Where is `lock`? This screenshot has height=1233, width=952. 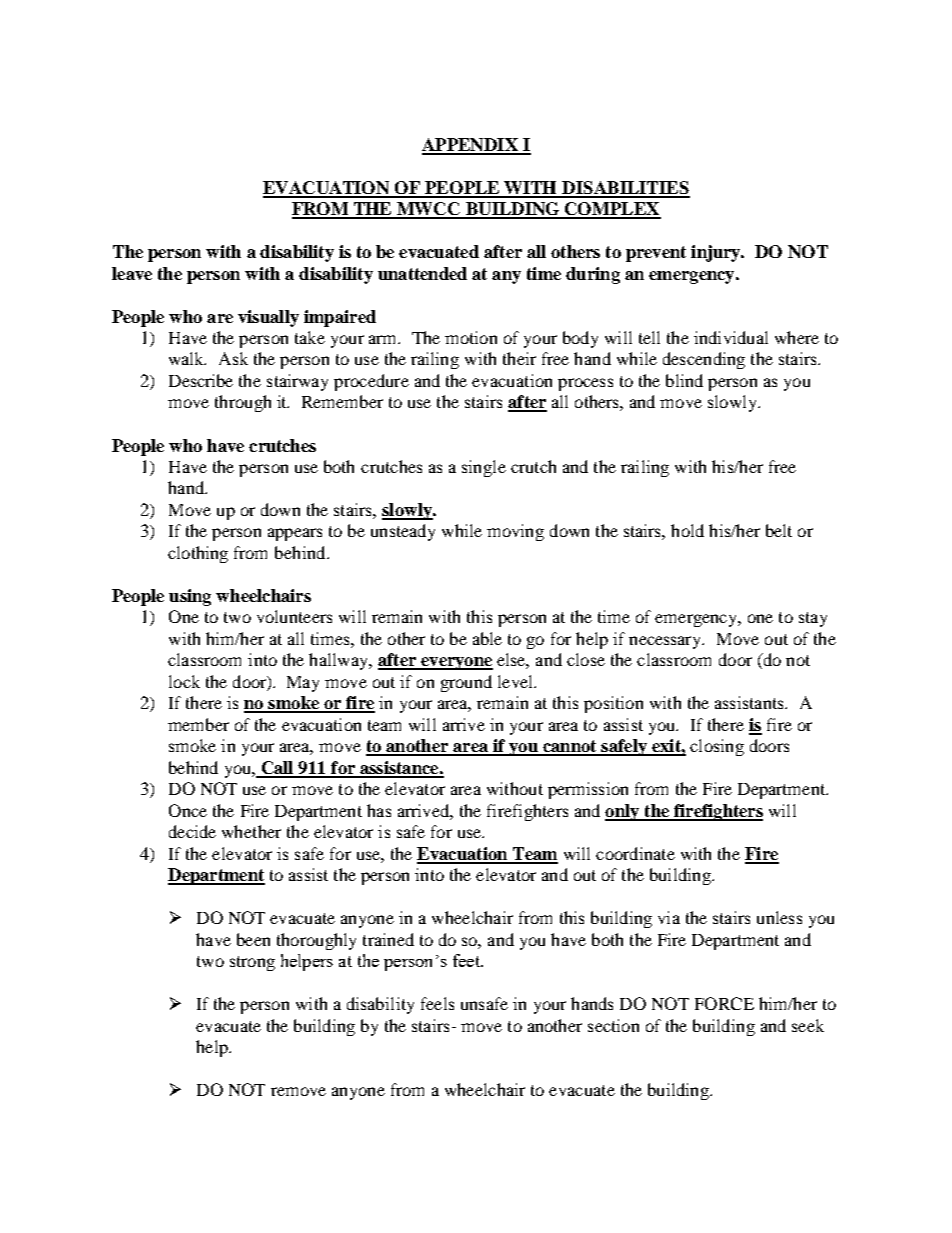
lock is located at coordinates (184, 681).
